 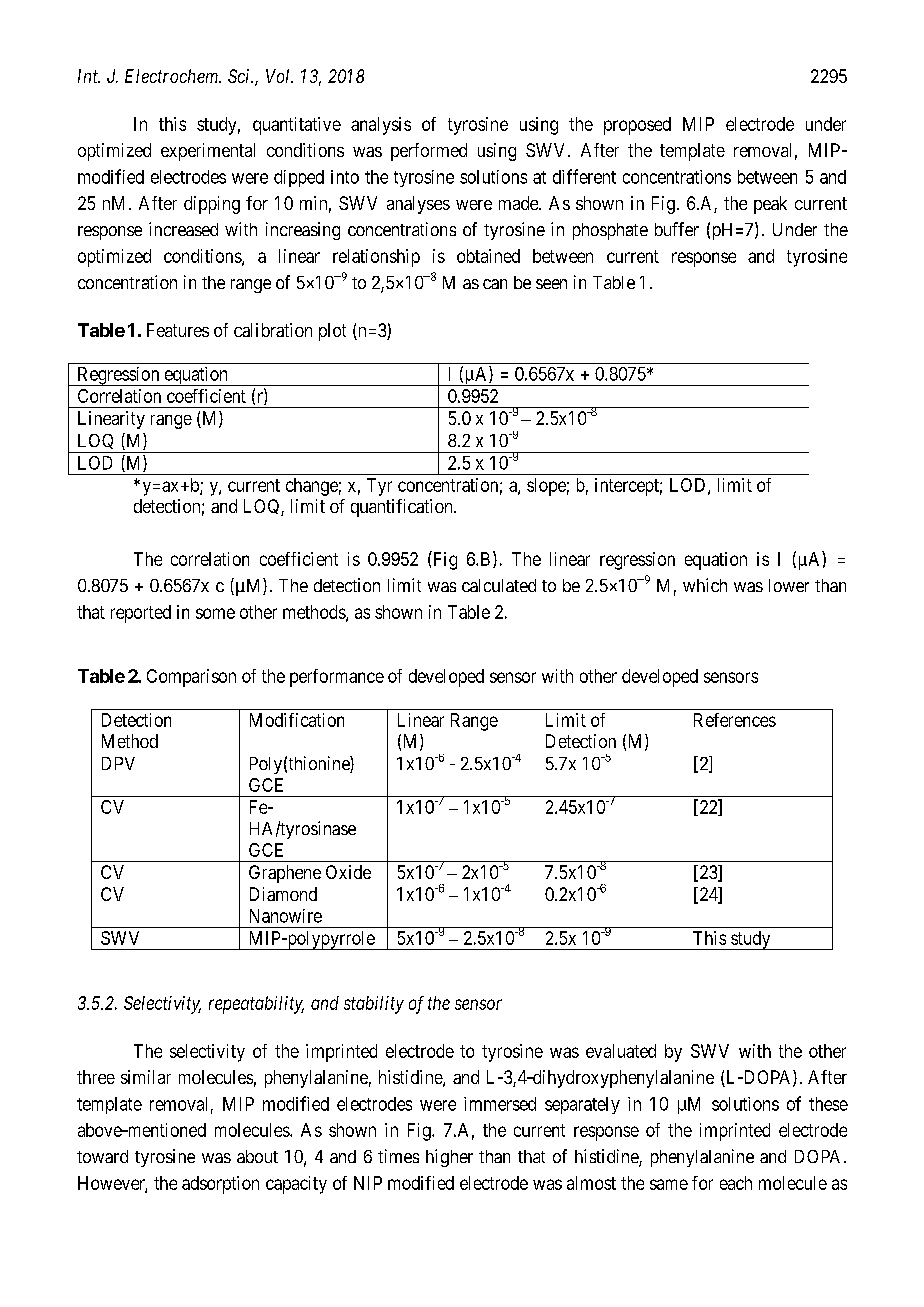 I want to click on experimental, so click(x=208, y=152).
